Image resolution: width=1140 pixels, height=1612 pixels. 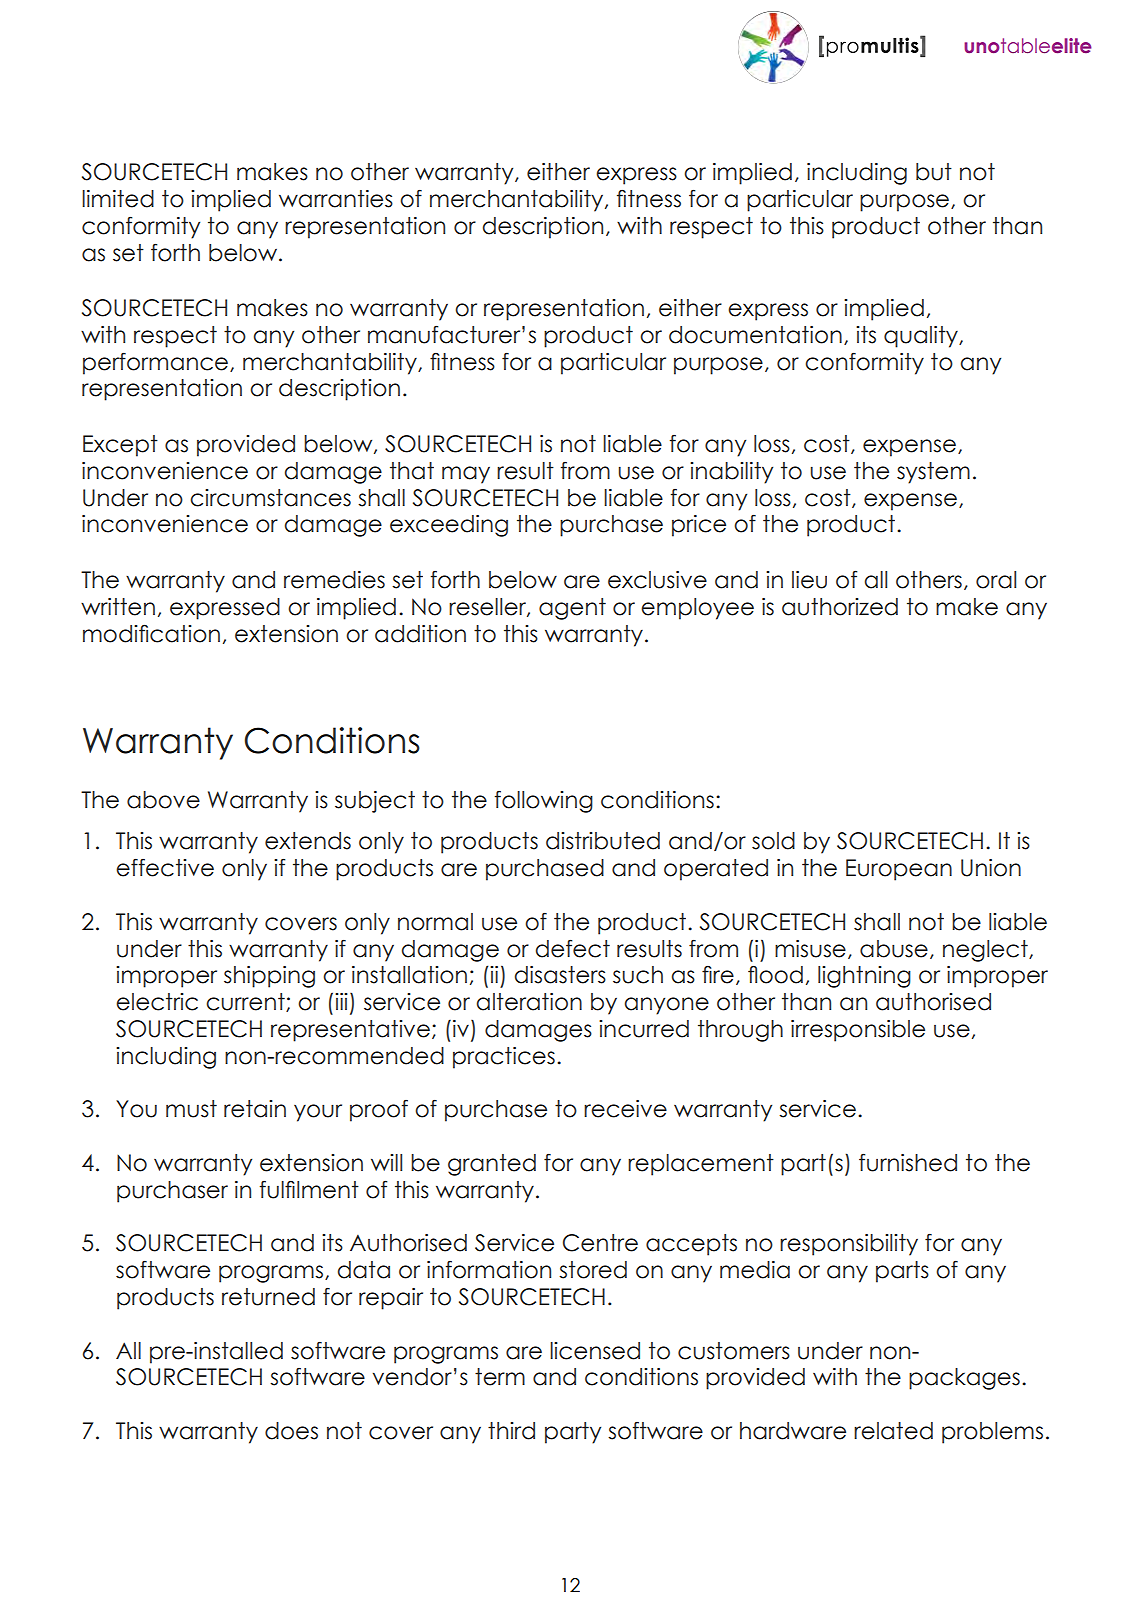 I want to click on retain, so click(x=255, y=1109).
